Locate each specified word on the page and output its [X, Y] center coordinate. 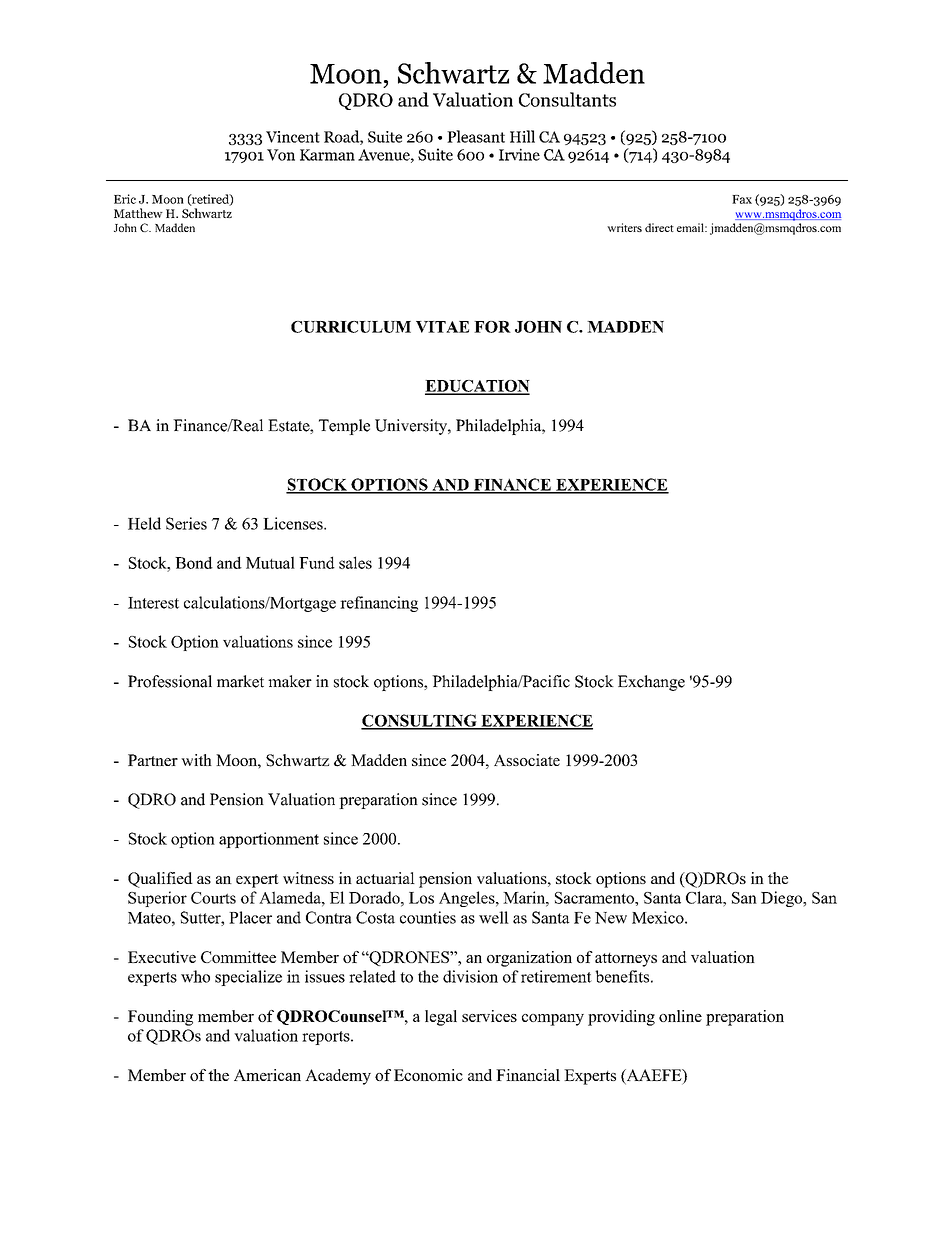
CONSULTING [420, 721]
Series [186, 523]
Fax [742, 199]
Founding [160, 1018]
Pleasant [476, 136]
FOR [492, 327]
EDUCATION [477, 387]
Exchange [651, 683]
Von [281, 155]
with [196, 760]
